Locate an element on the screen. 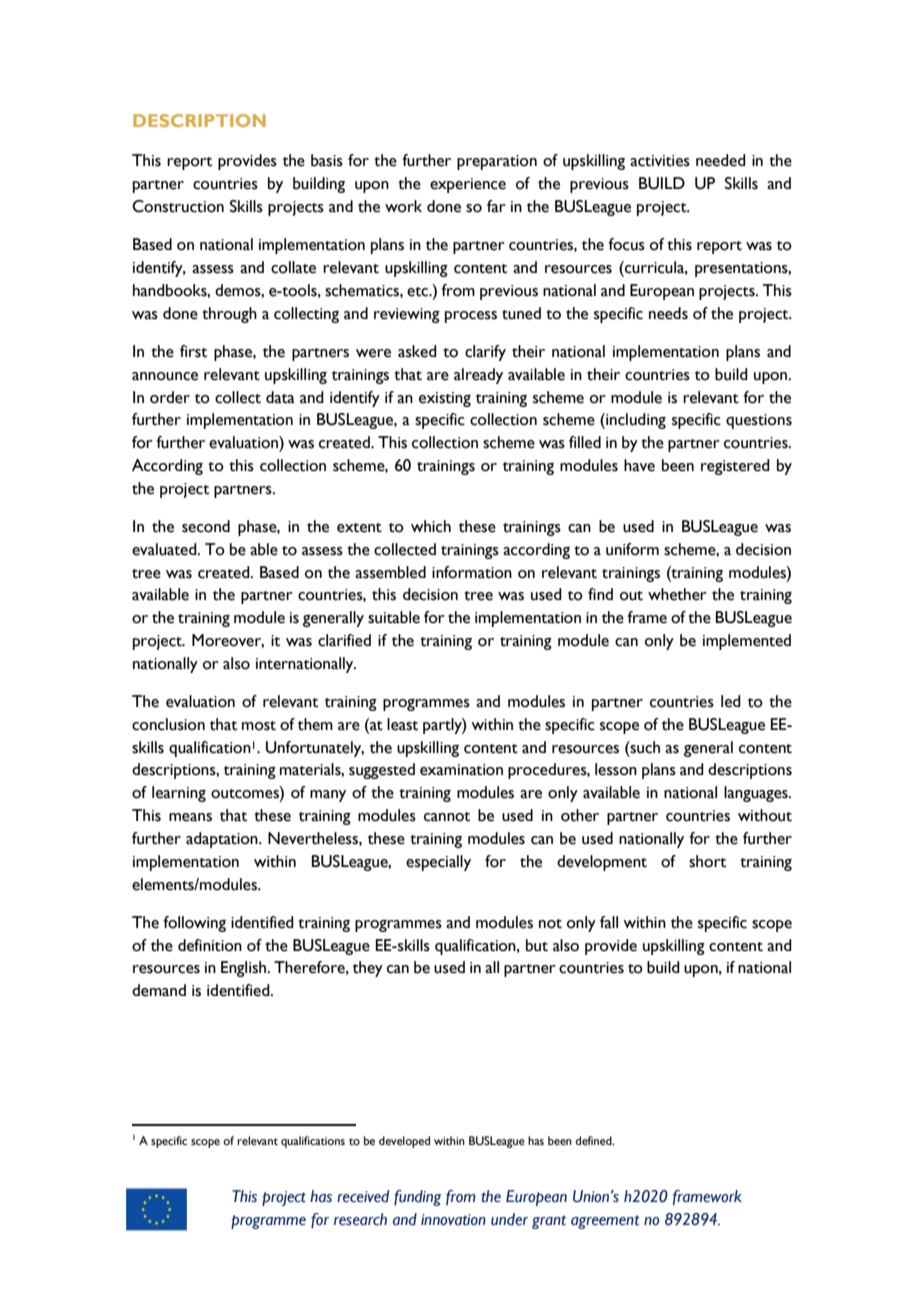 The image size is (924, 1308). most is located at coordinates (259, 726).
